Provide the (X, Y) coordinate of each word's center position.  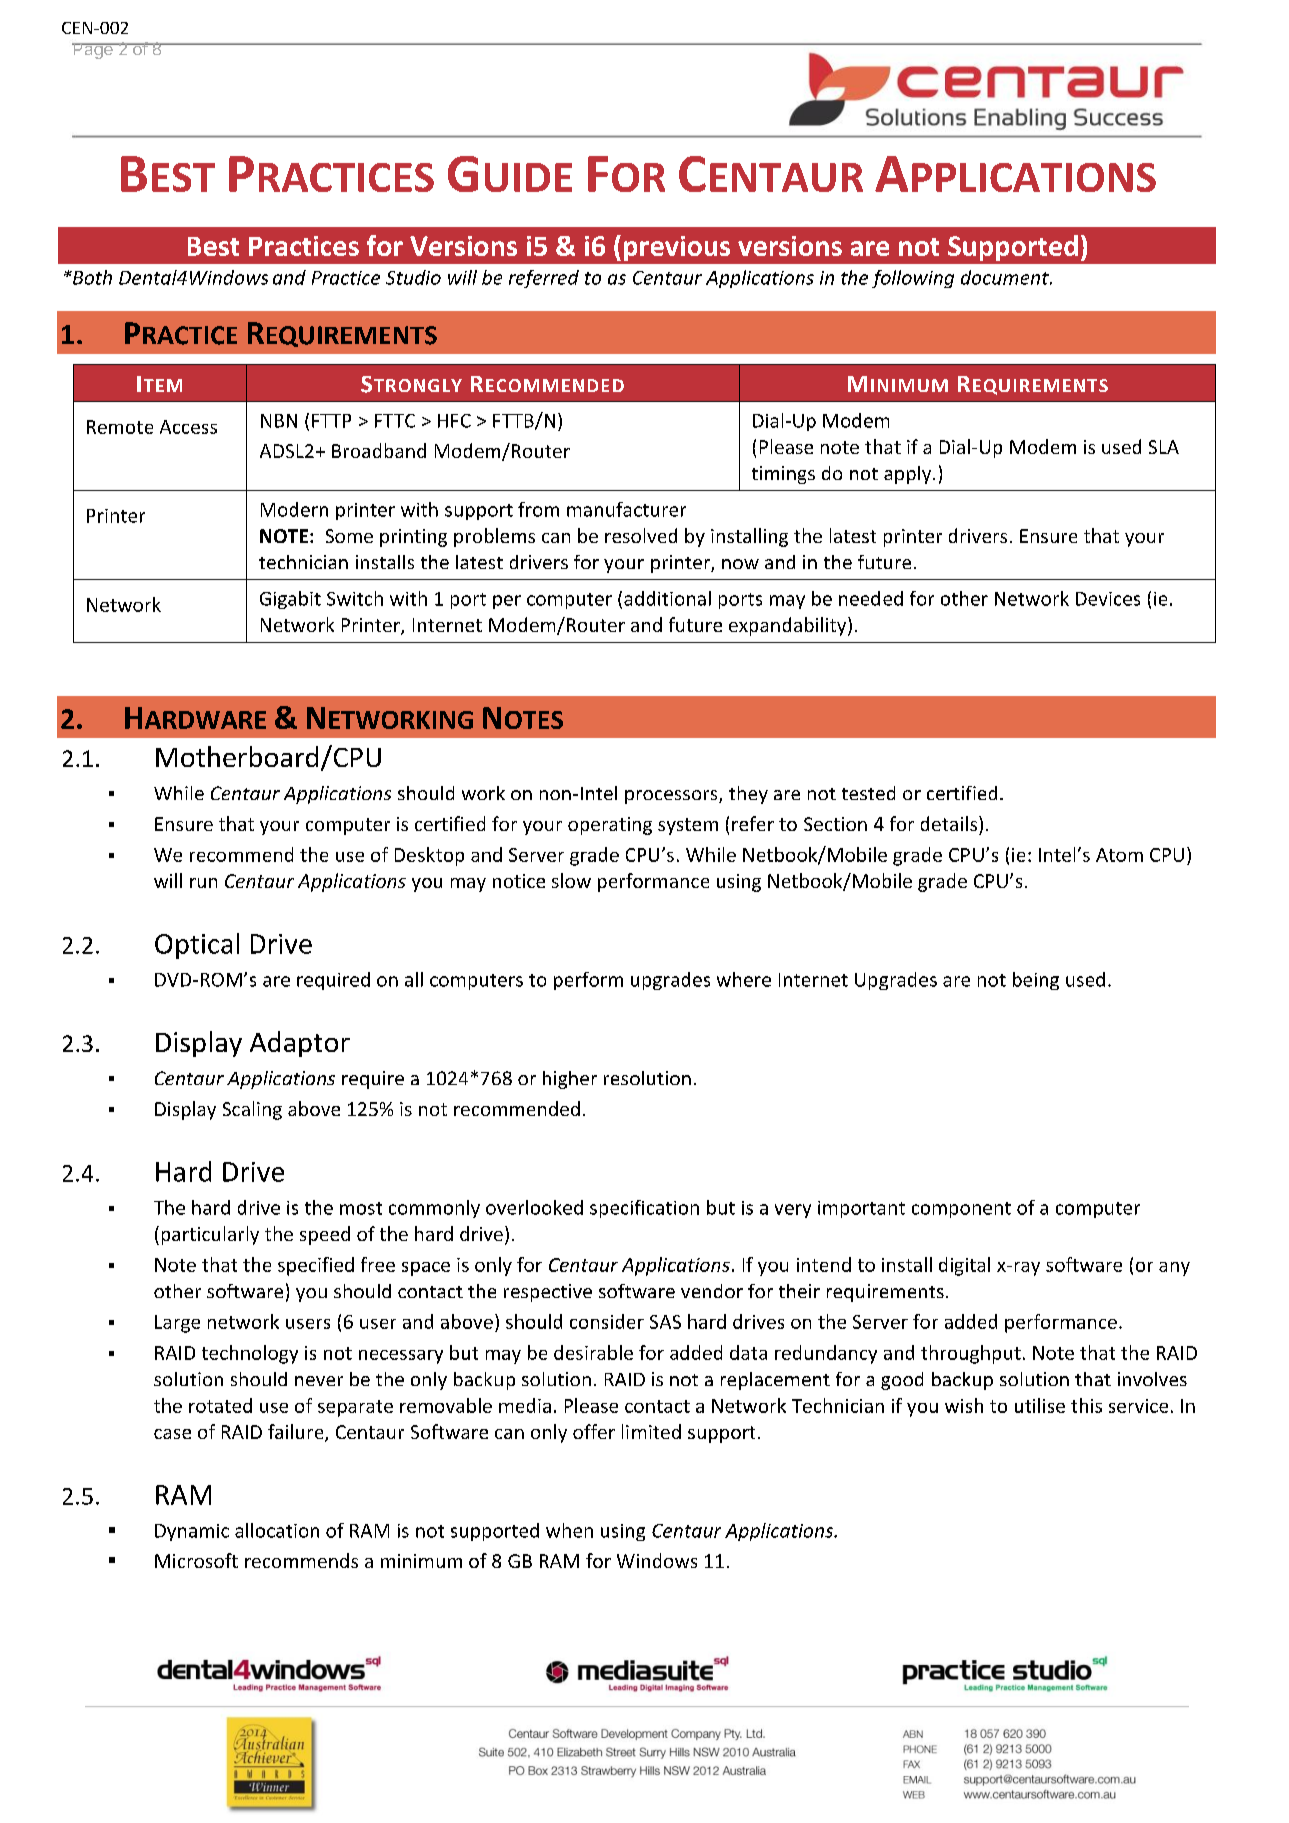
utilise (1040, 1405)
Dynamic (192, 1532)
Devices (1108, 599)
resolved (641, 535)
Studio (413, 277)
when (569, 1530)
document (1006, 277)
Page (93, 51)
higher (570, 1080)
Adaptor (300, 1044)
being (1036, 981)
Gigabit (290, 600)
